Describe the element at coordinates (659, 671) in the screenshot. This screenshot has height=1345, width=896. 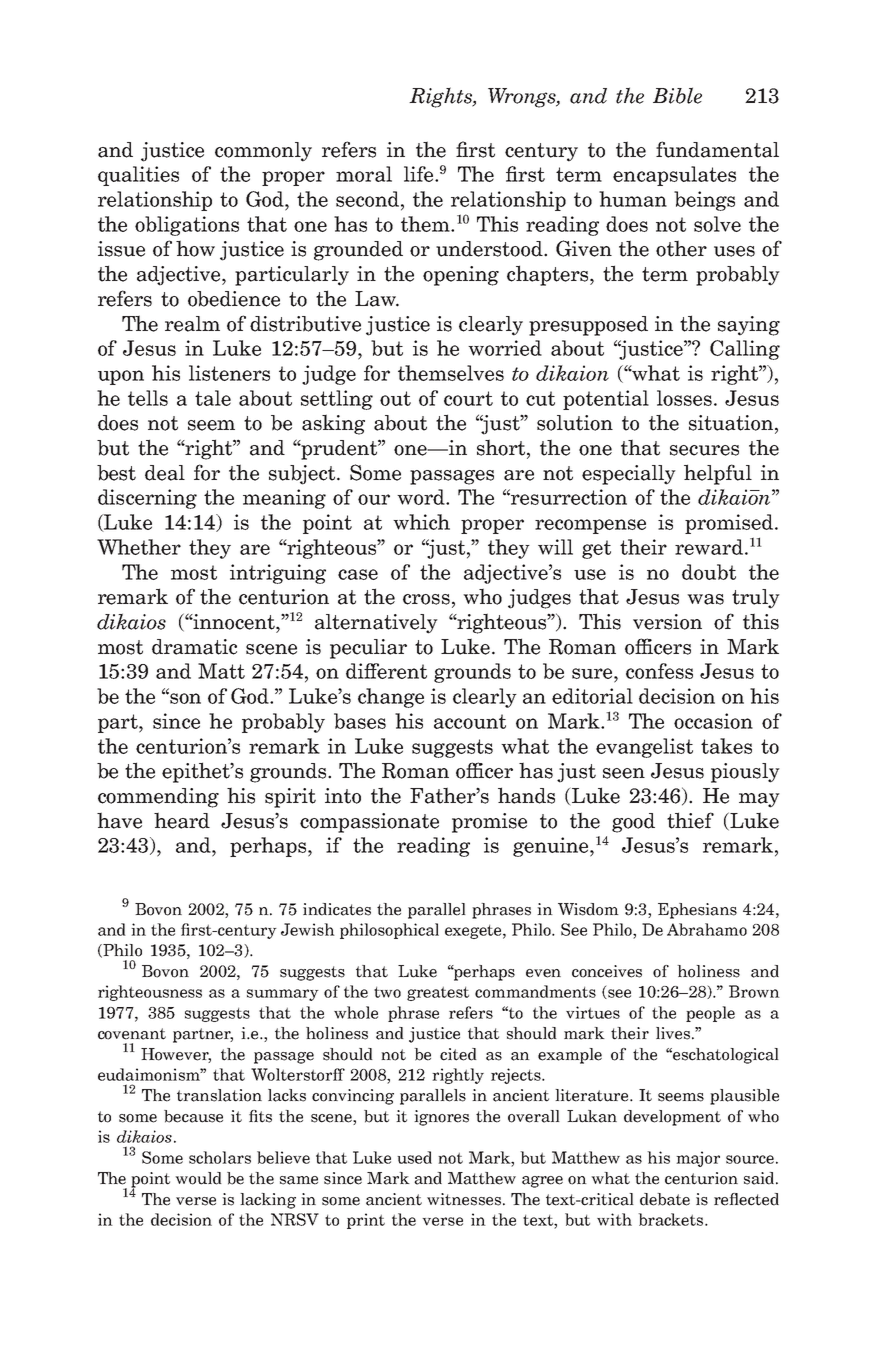
I see `confess` at that location.
